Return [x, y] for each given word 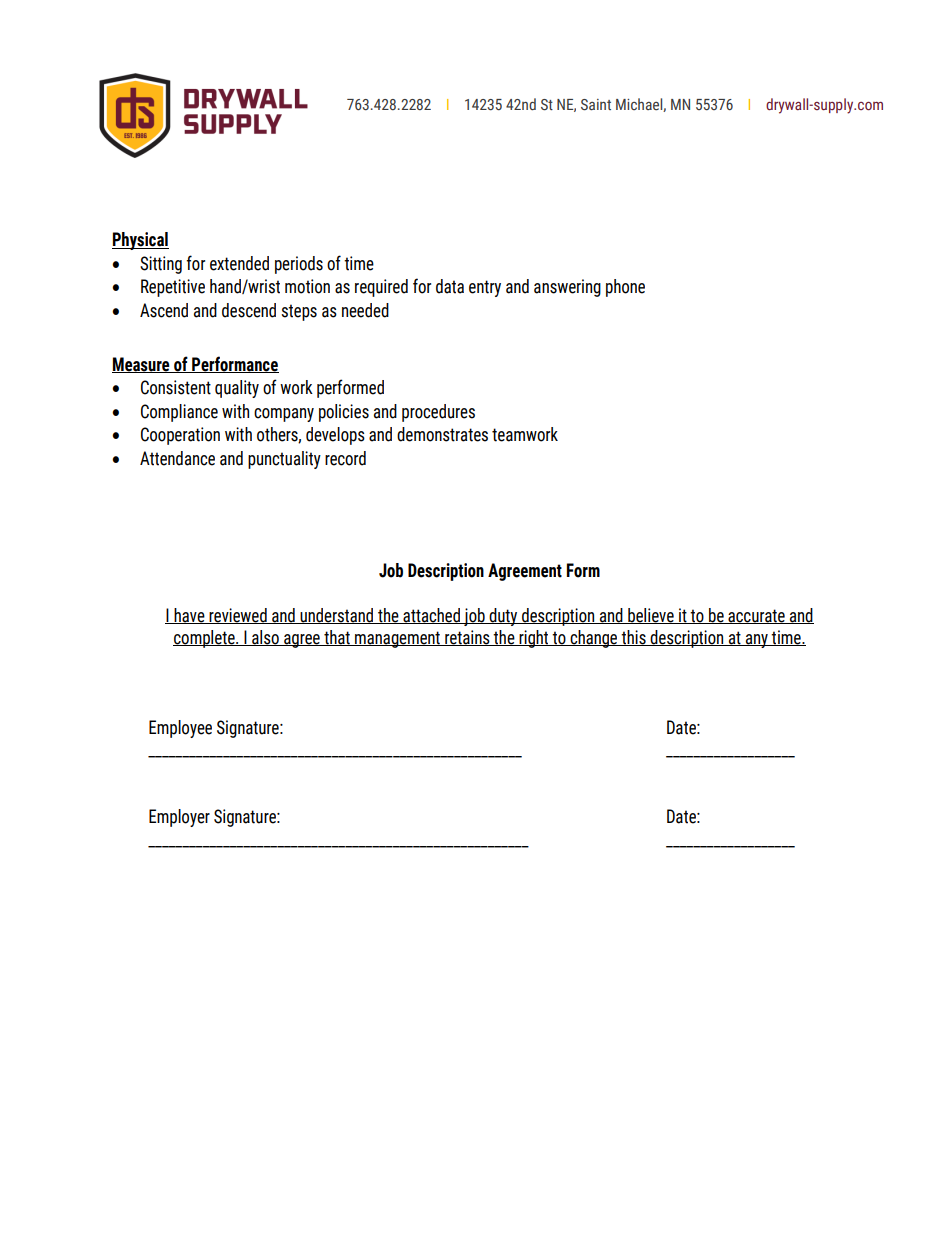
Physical [140, 241]
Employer [179, 818]
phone [625, 288]
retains [467, 638]
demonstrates [442, 434]
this [633, 638]
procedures [438, 413]
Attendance [177, 458]
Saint [596, 105]
